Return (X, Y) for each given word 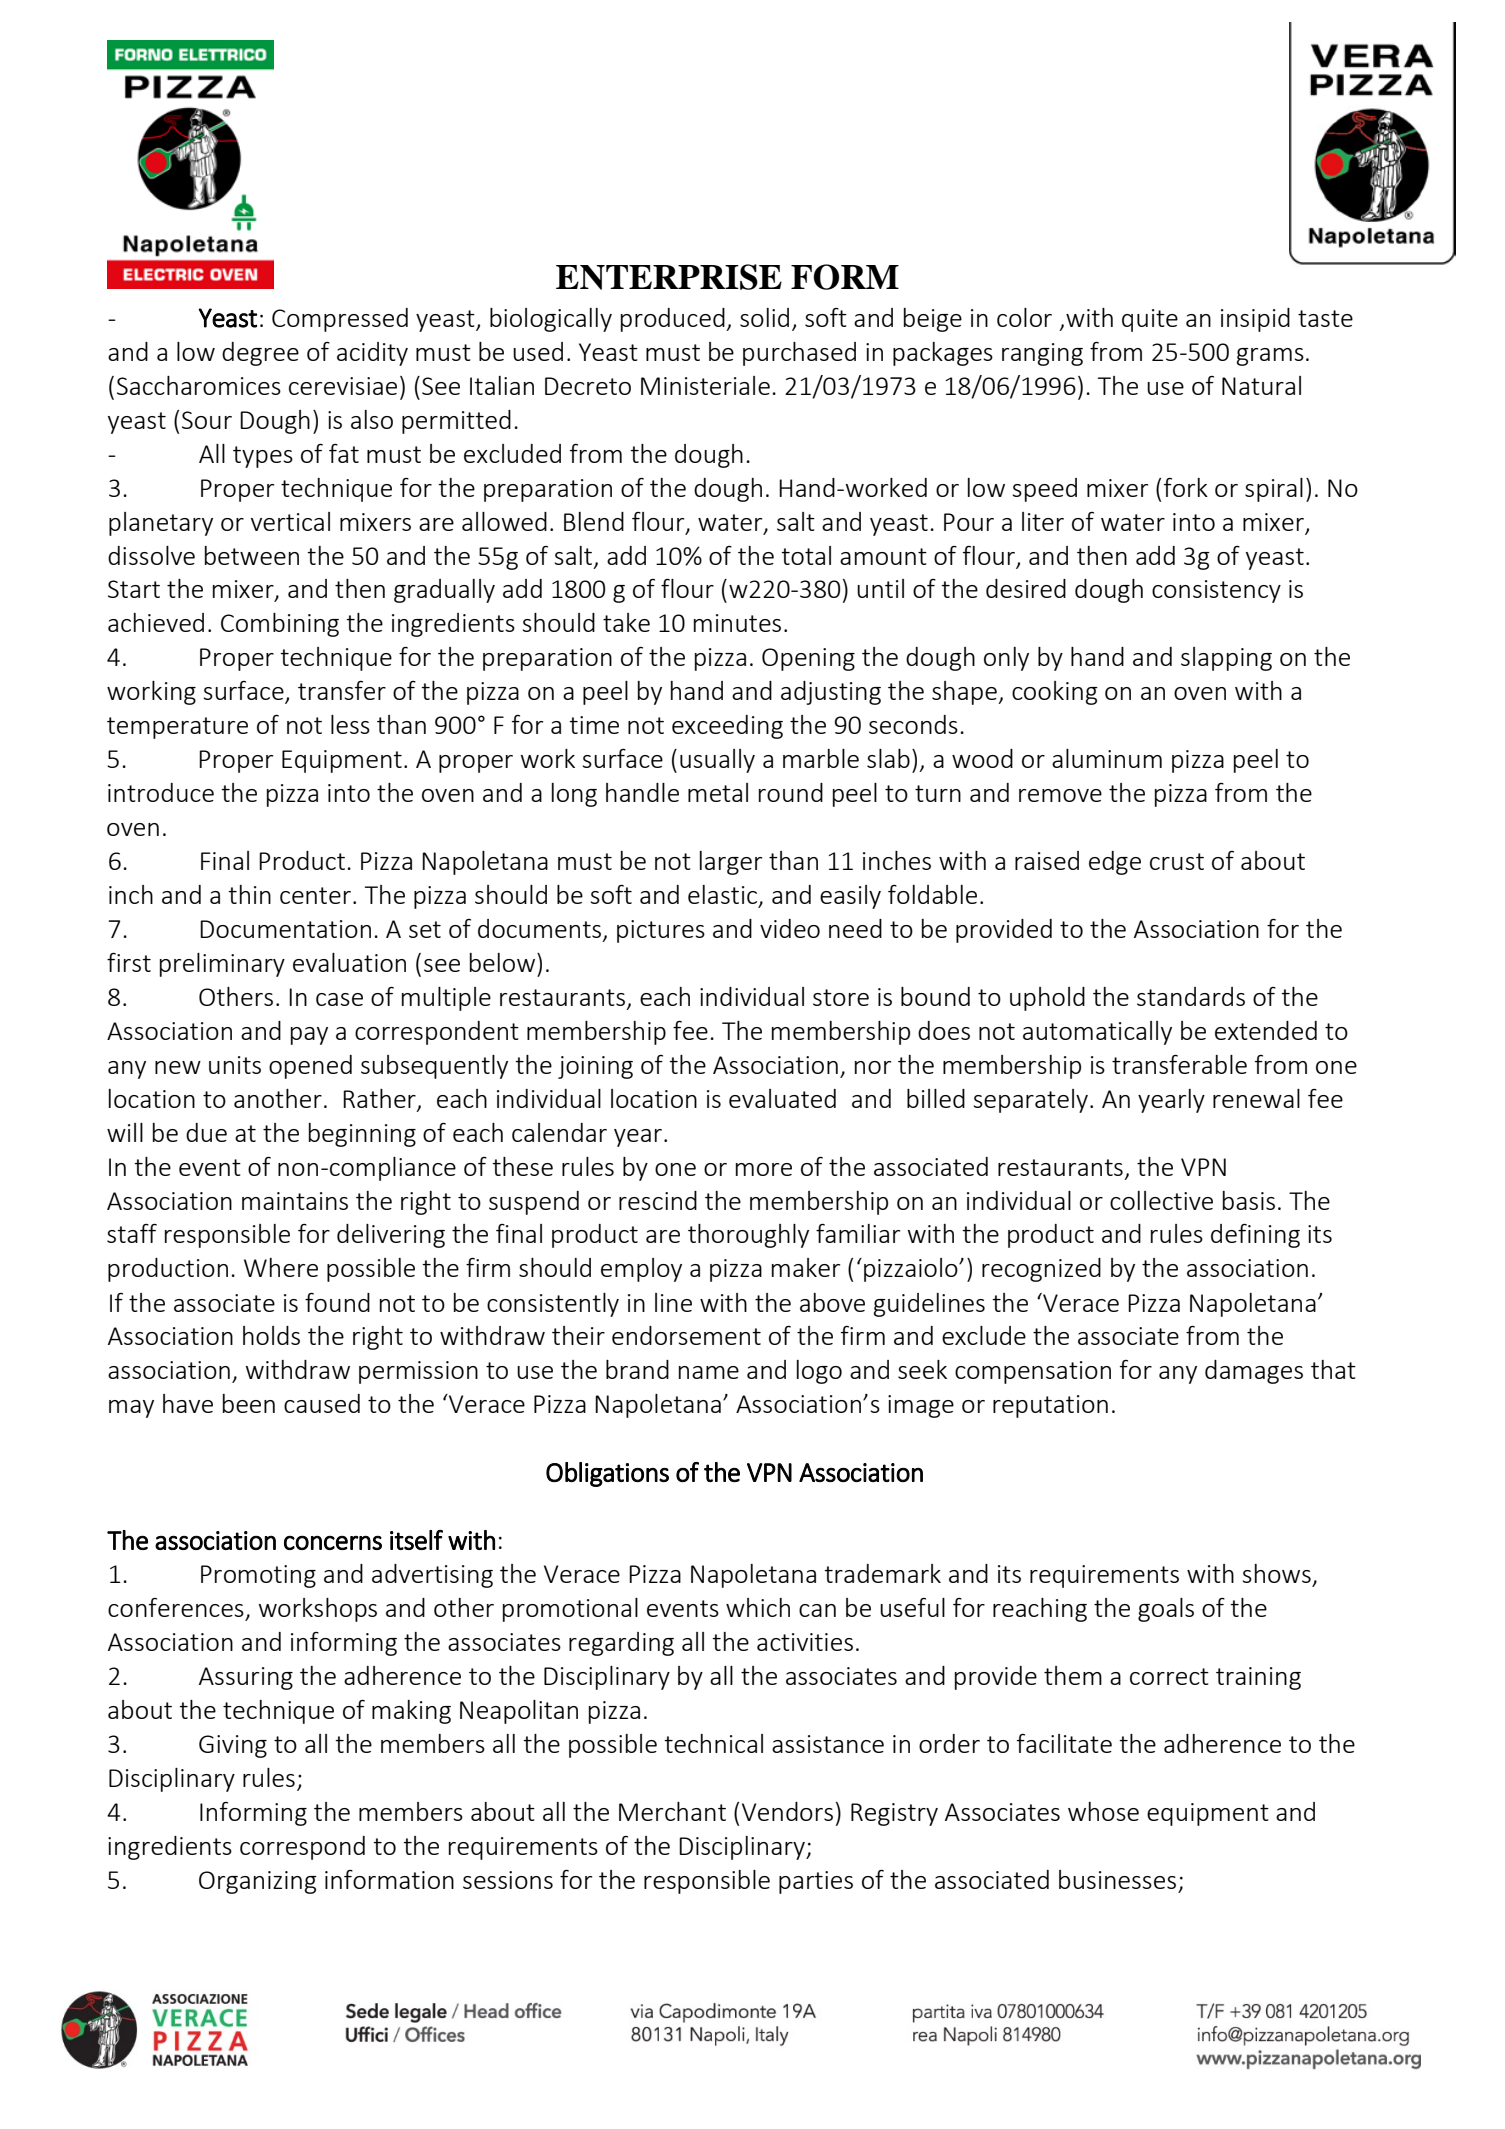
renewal (1256, 1098)
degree (260, 354)
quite (1150, 320)
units (235, 1065)
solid (764, 317)
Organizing (258, 1882)
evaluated (782, 1098)
